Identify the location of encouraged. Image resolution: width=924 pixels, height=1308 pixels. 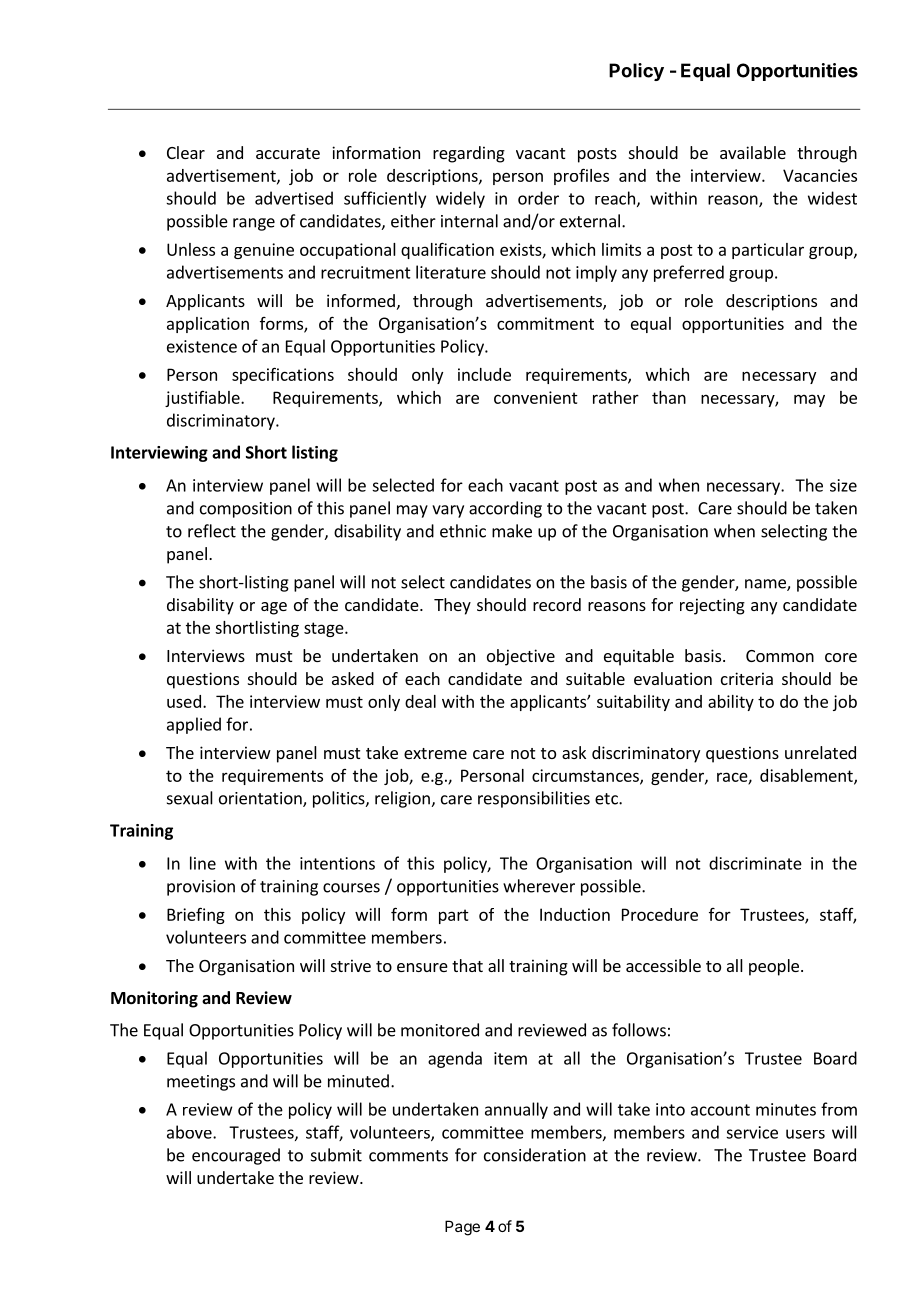
(236, 1156).
